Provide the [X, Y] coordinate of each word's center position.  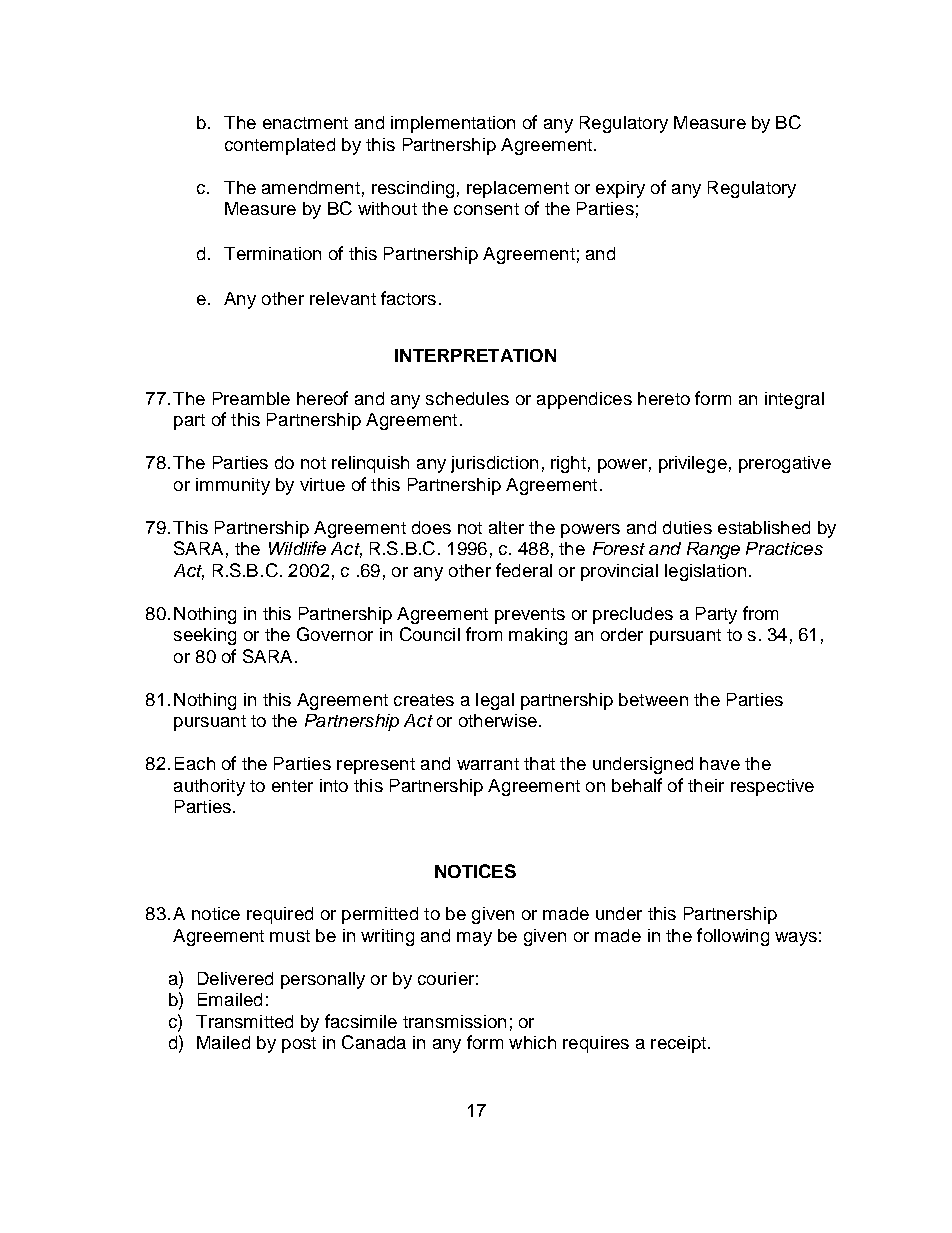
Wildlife [297, 548]
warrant [488, 764]
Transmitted [244, 1021]
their [706, 785]
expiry [620, 189]
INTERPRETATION [475, 355]
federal [524, 570]
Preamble [251, 398]
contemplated [280, 146]
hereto [664, 398]
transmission [454, 1021]
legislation [705, 572]
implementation [453, 124]
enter [292, 786]
